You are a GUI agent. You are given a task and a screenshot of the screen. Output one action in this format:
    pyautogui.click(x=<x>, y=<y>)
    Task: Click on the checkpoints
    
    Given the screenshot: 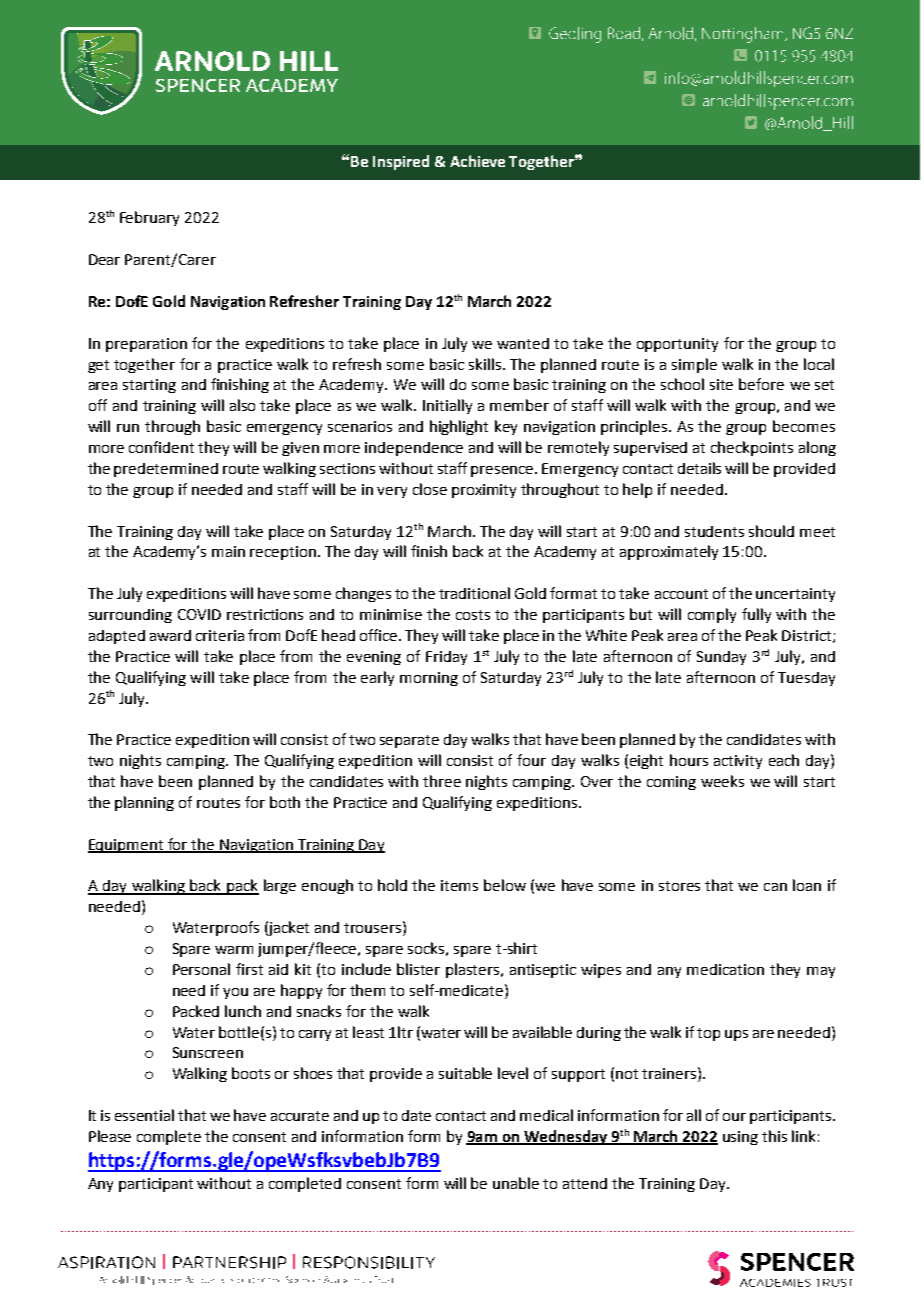 What is the action you would take?
    pyautogui.click(x=752, y=448)
